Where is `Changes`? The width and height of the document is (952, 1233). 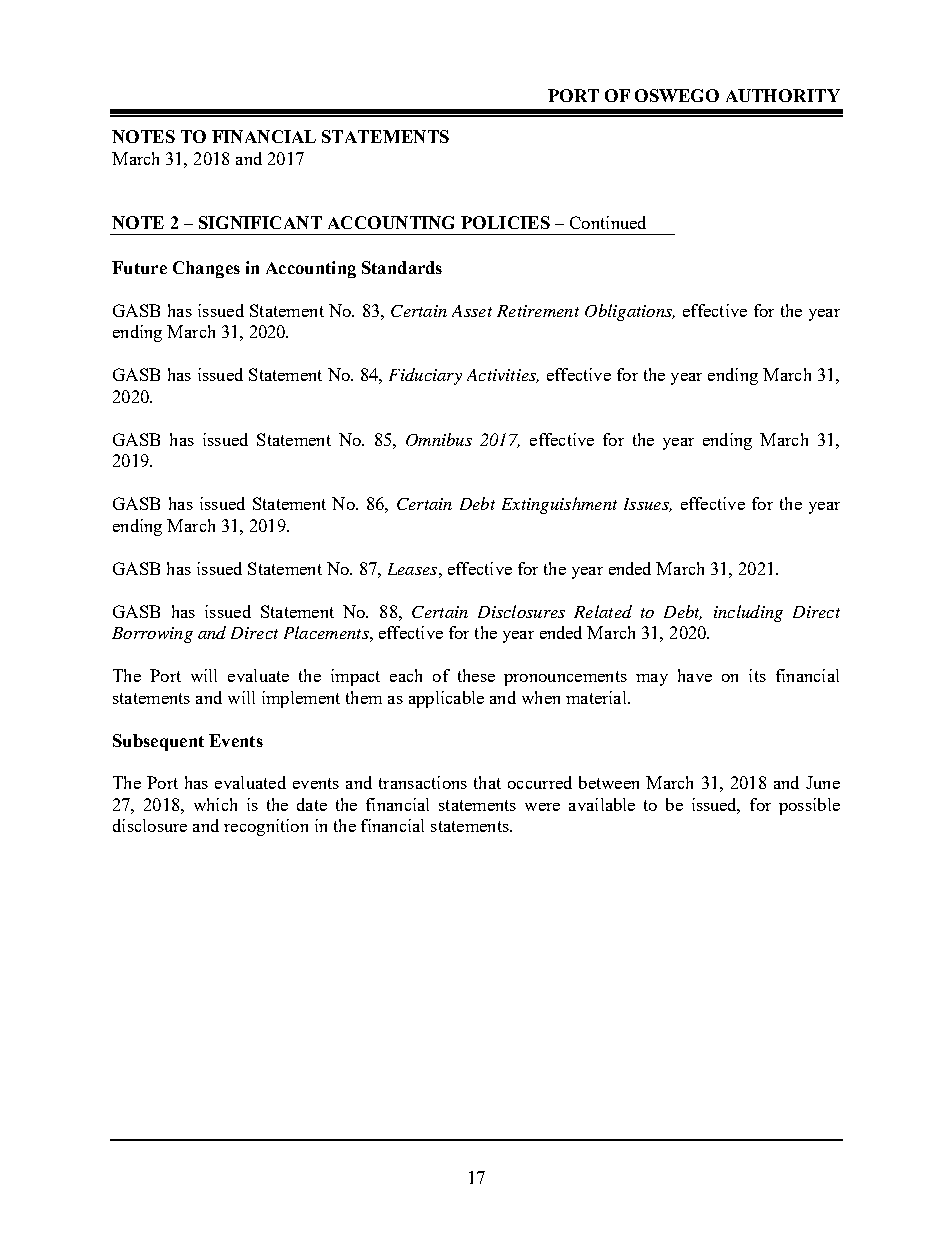 Changes is located at coordinates (206, 269).
